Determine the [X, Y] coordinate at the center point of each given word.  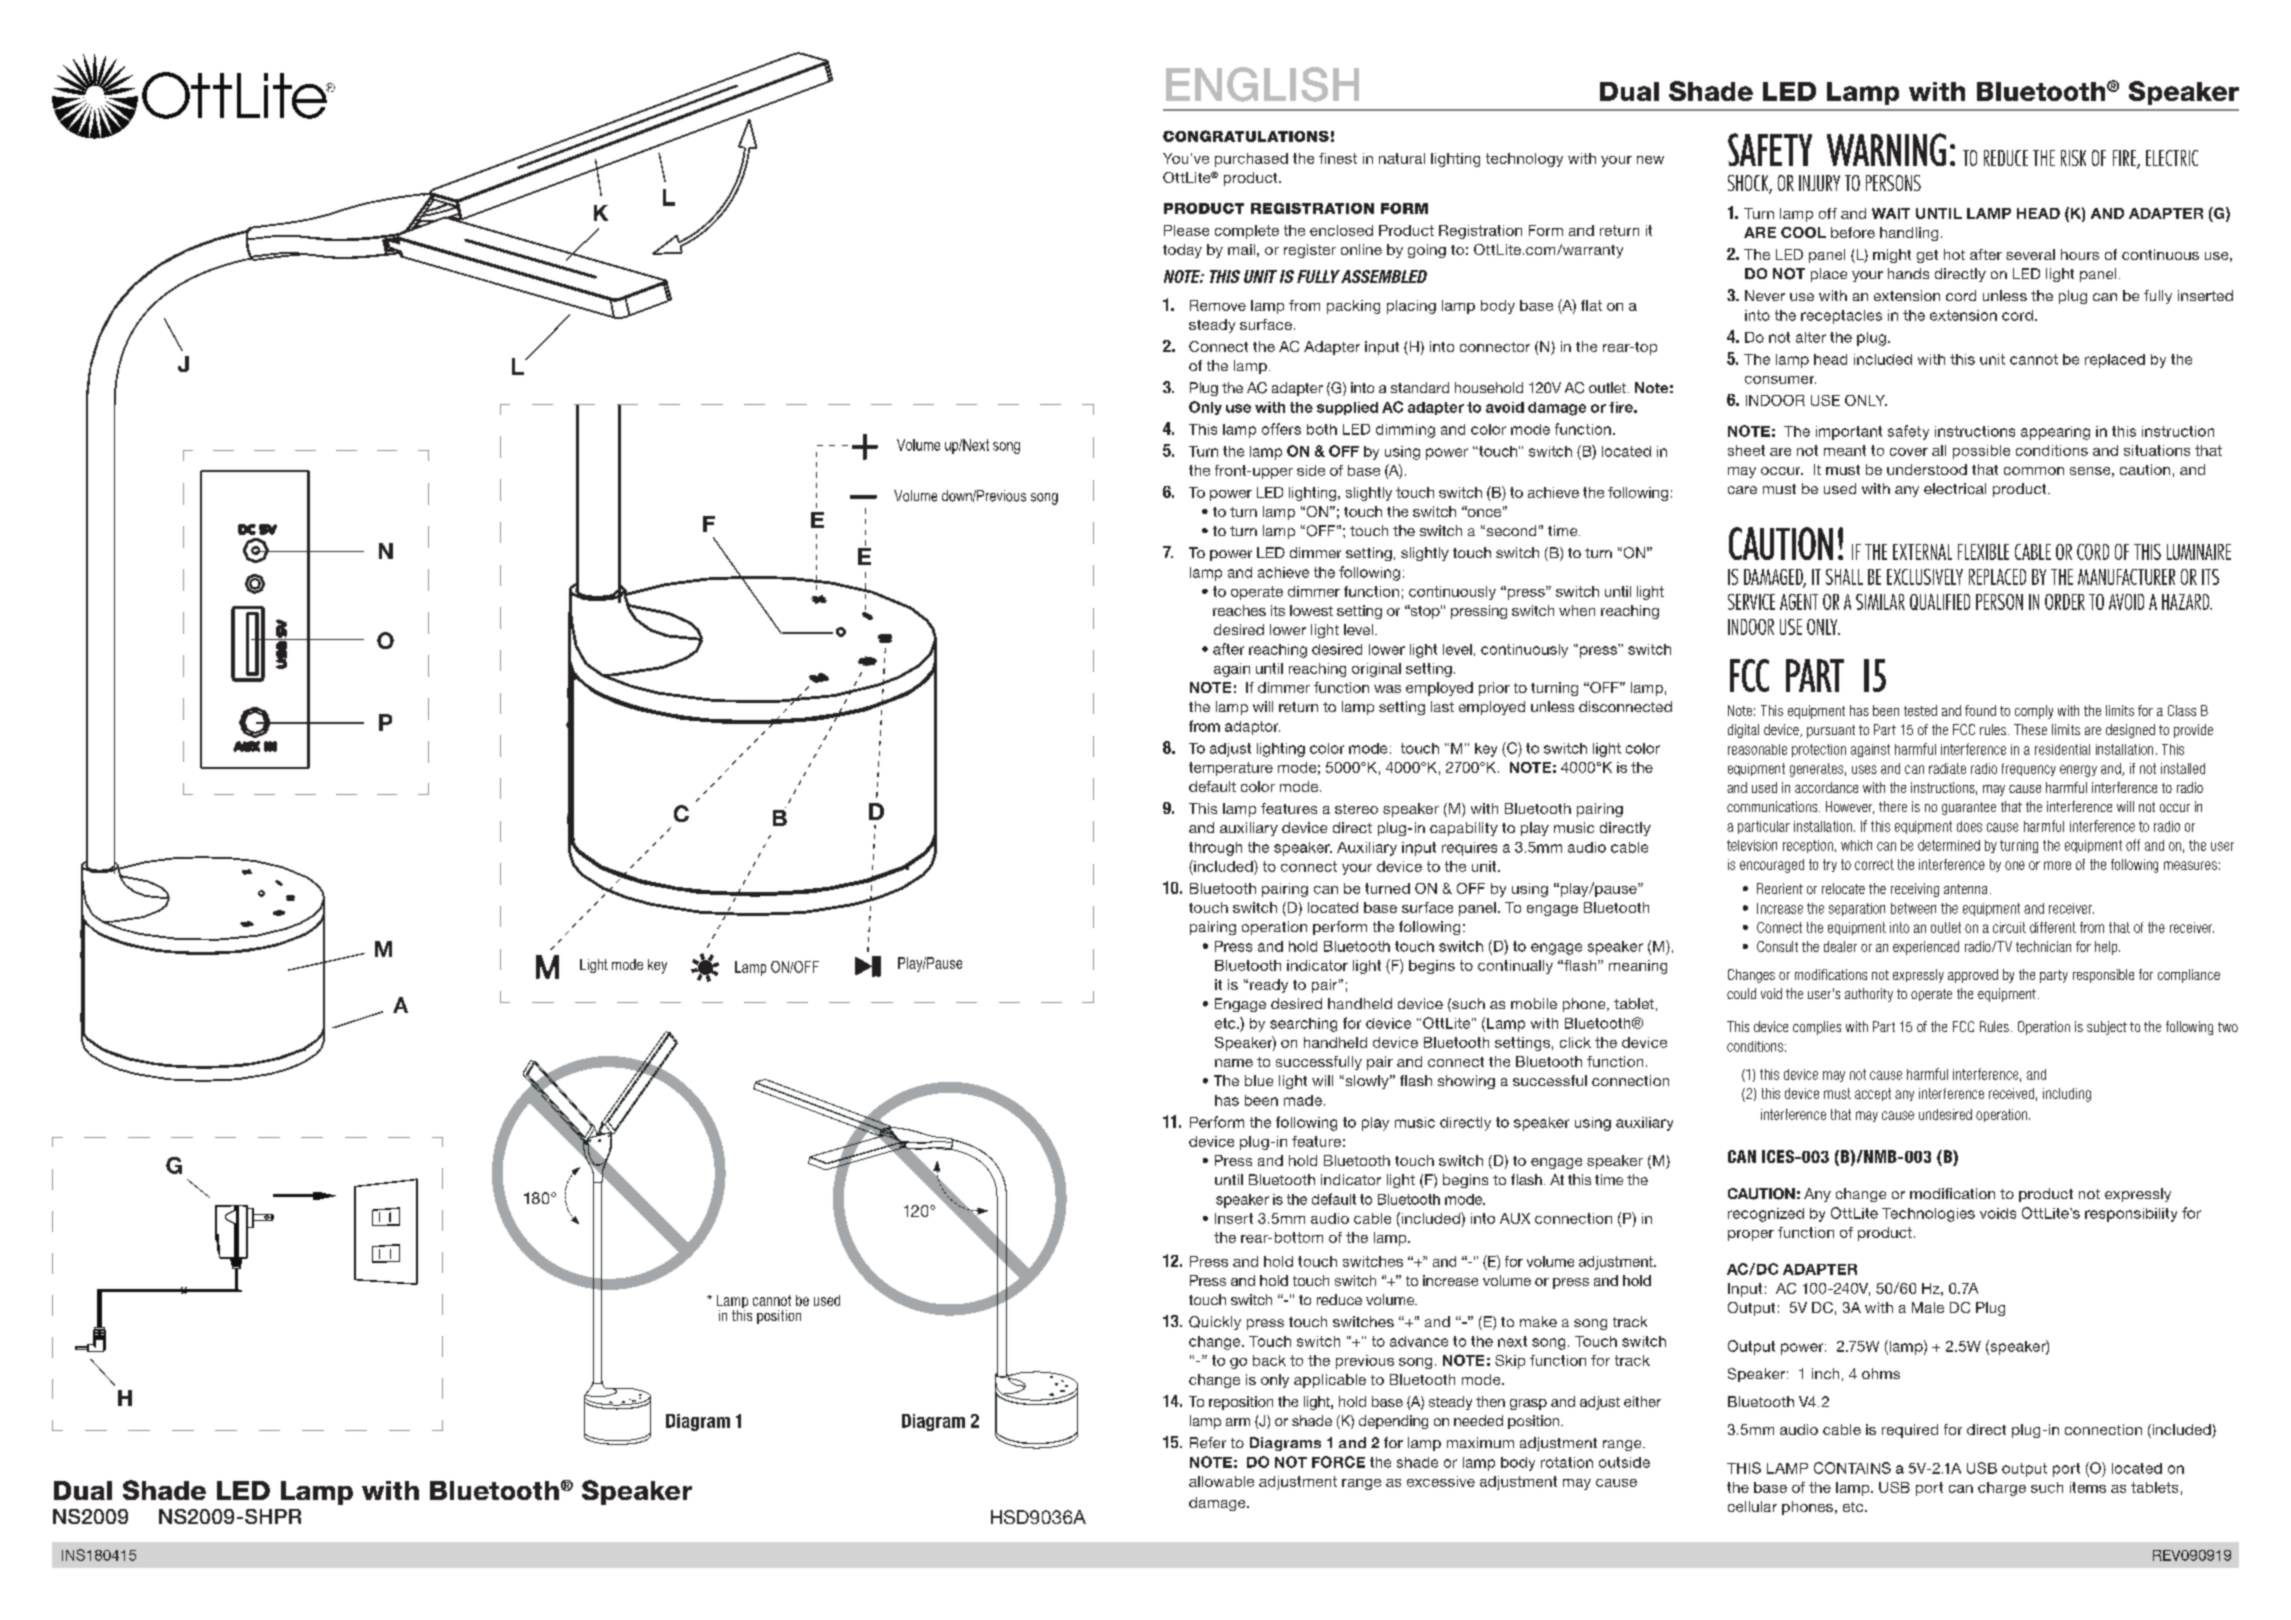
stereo [1356, 809]
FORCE [1338, 1462]
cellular [1752, 1506]
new [1650, 160]
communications [1773, 806]
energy [2078, 771]
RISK [2073, 158]
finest [1338, 158]
